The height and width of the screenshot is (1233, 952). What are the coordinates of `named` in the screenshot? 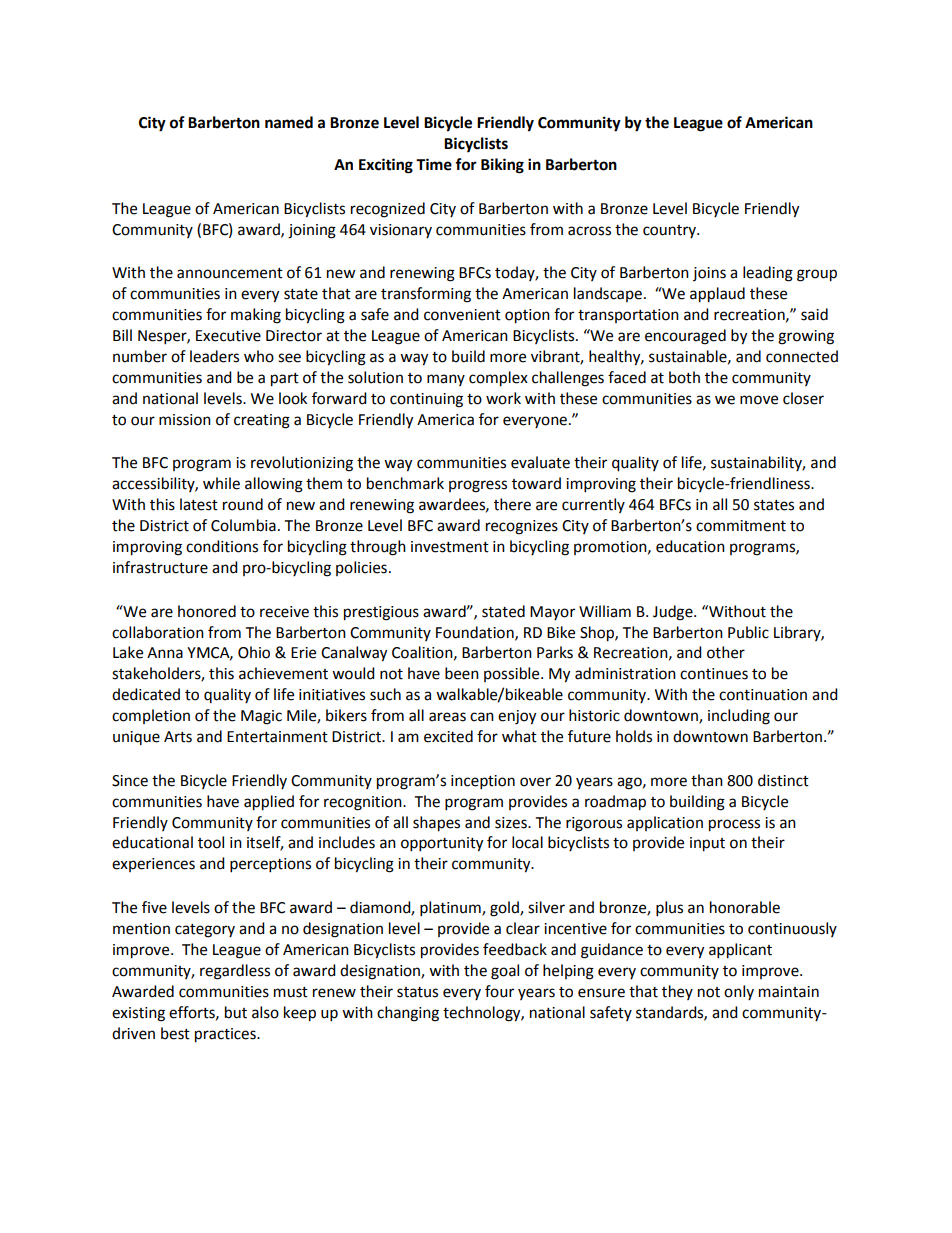 It's located at (289, 122).
